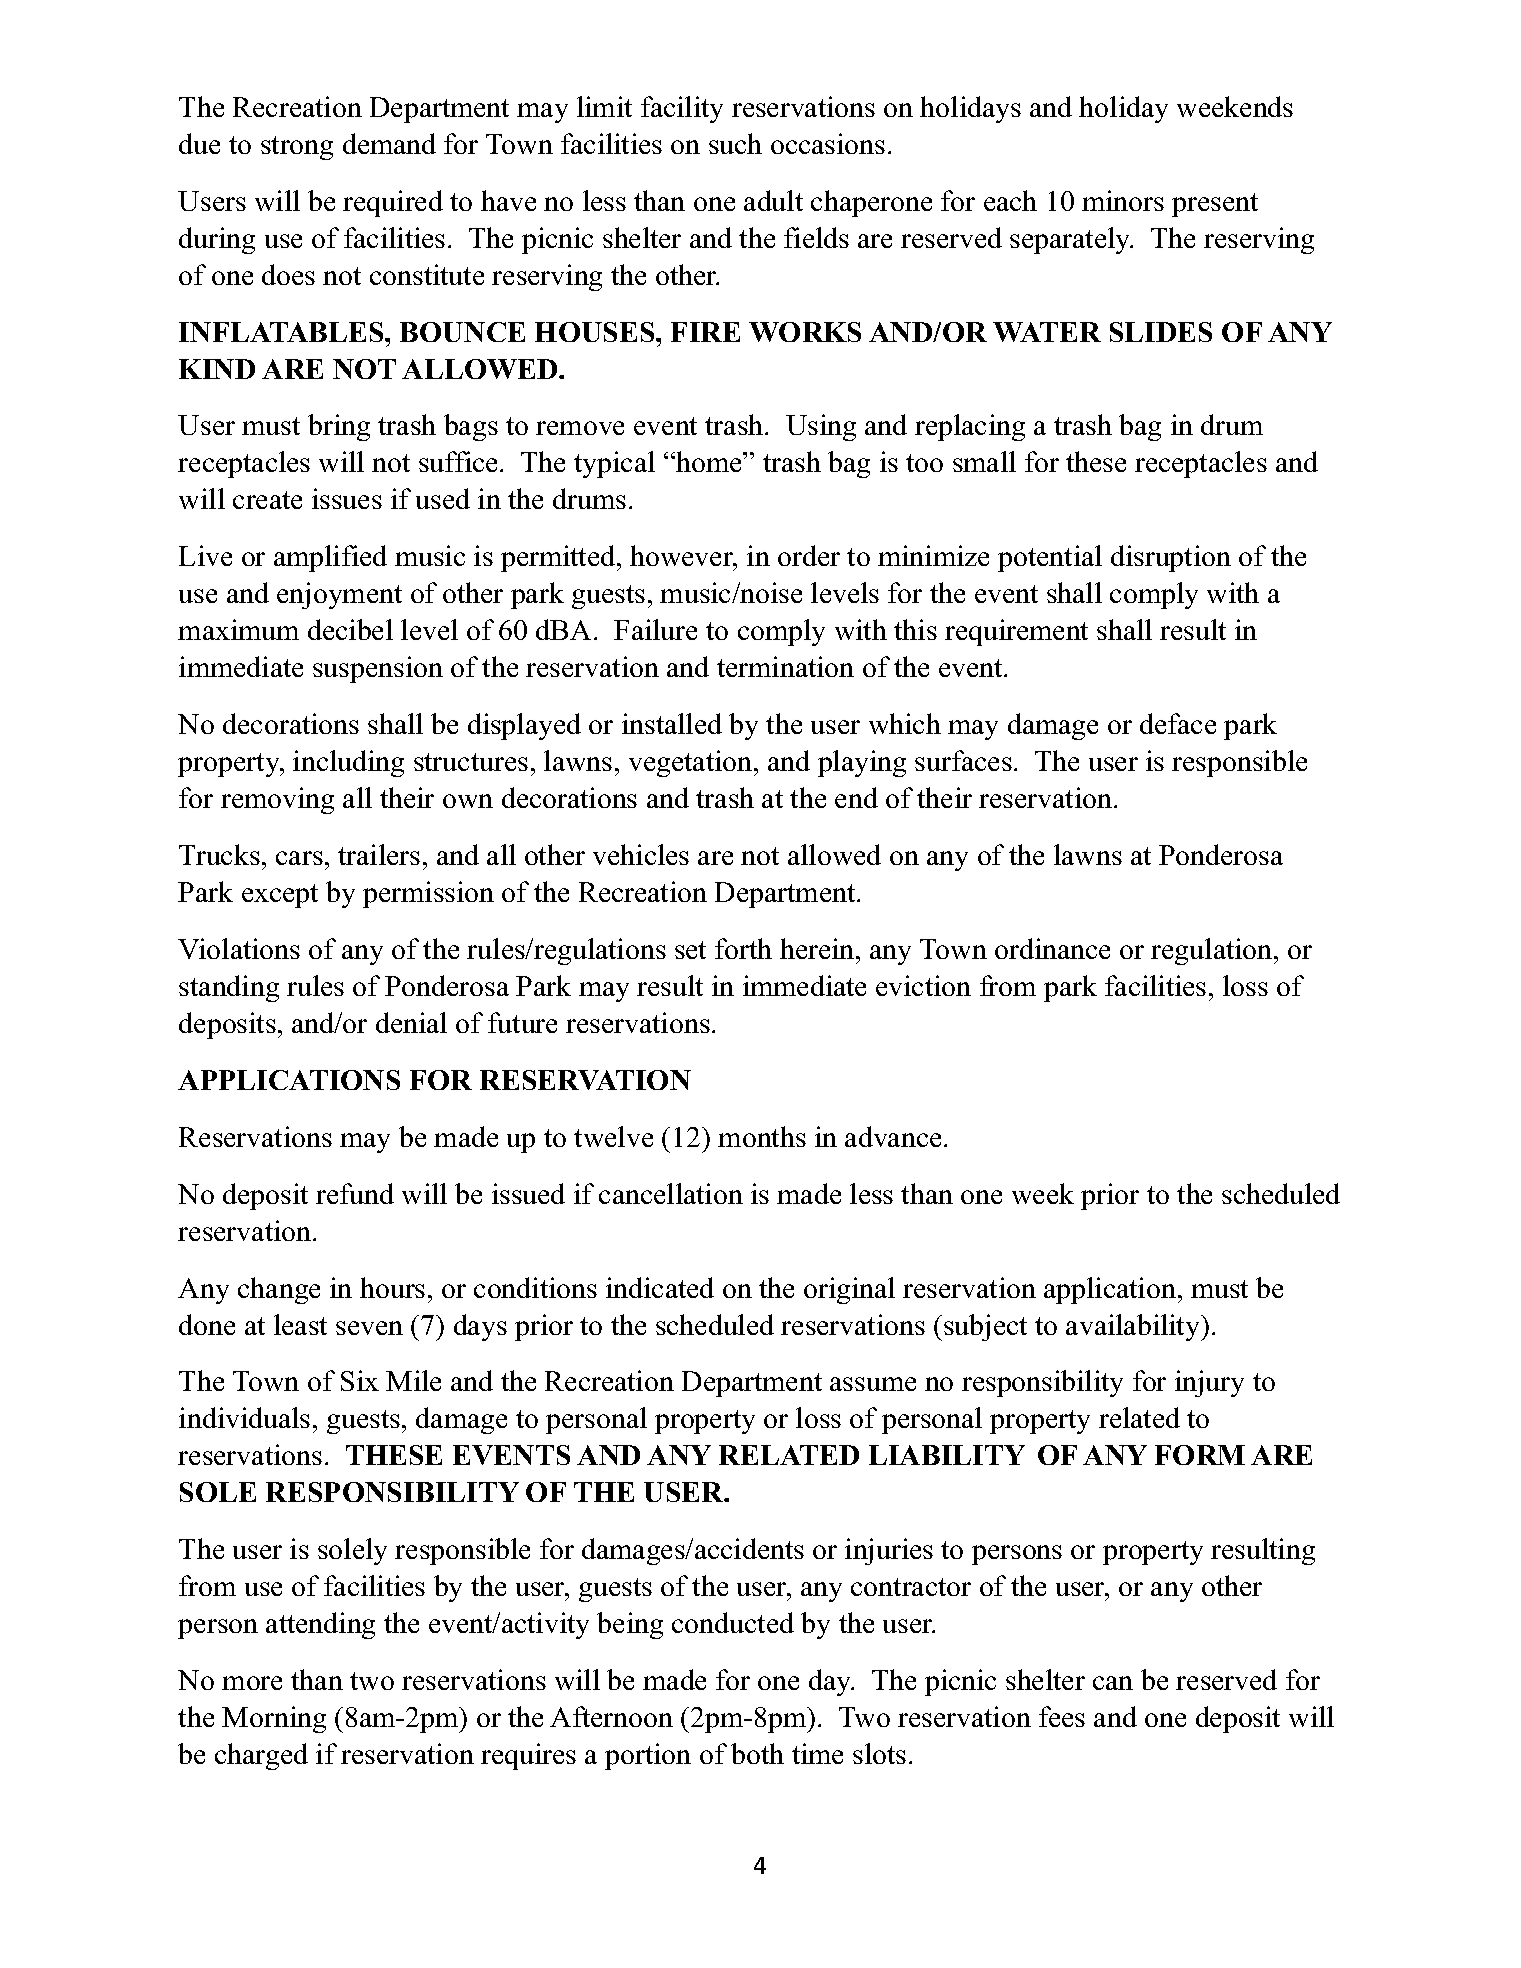  I want to click on issues, so click(347, 498).
